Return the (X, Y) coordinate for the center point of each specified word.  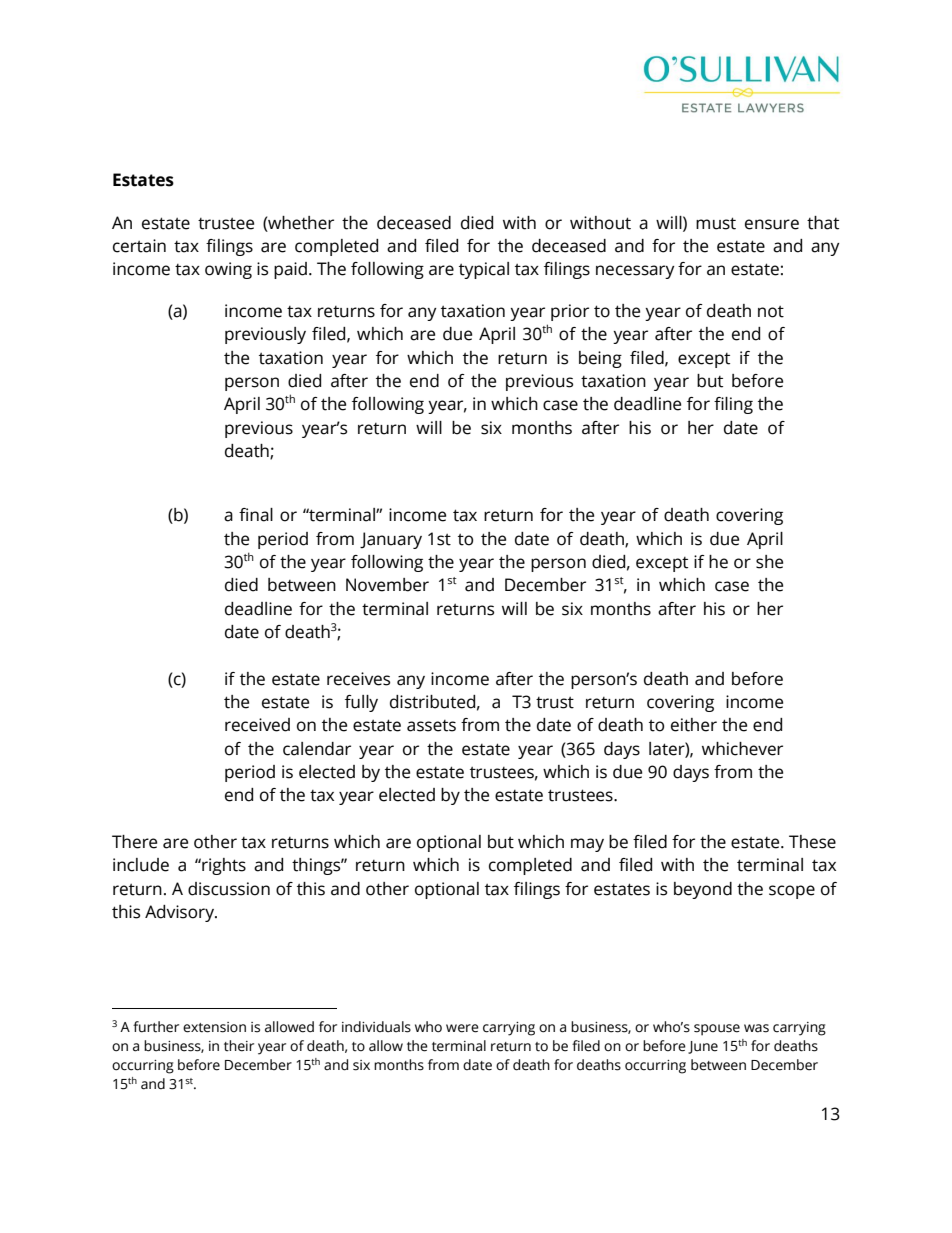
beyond (703, 890)
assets (431, 726)
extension (214, 1027)
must (716, 223)
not (771, 312)
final (256, 515)
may (587, 845)
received (257, 725)
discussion (229, 889)
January (391, 540)
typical (484, 270)
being (600, 359)
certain (139, 246)
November (387, 585)
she (769, 562)
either (694, 725)
